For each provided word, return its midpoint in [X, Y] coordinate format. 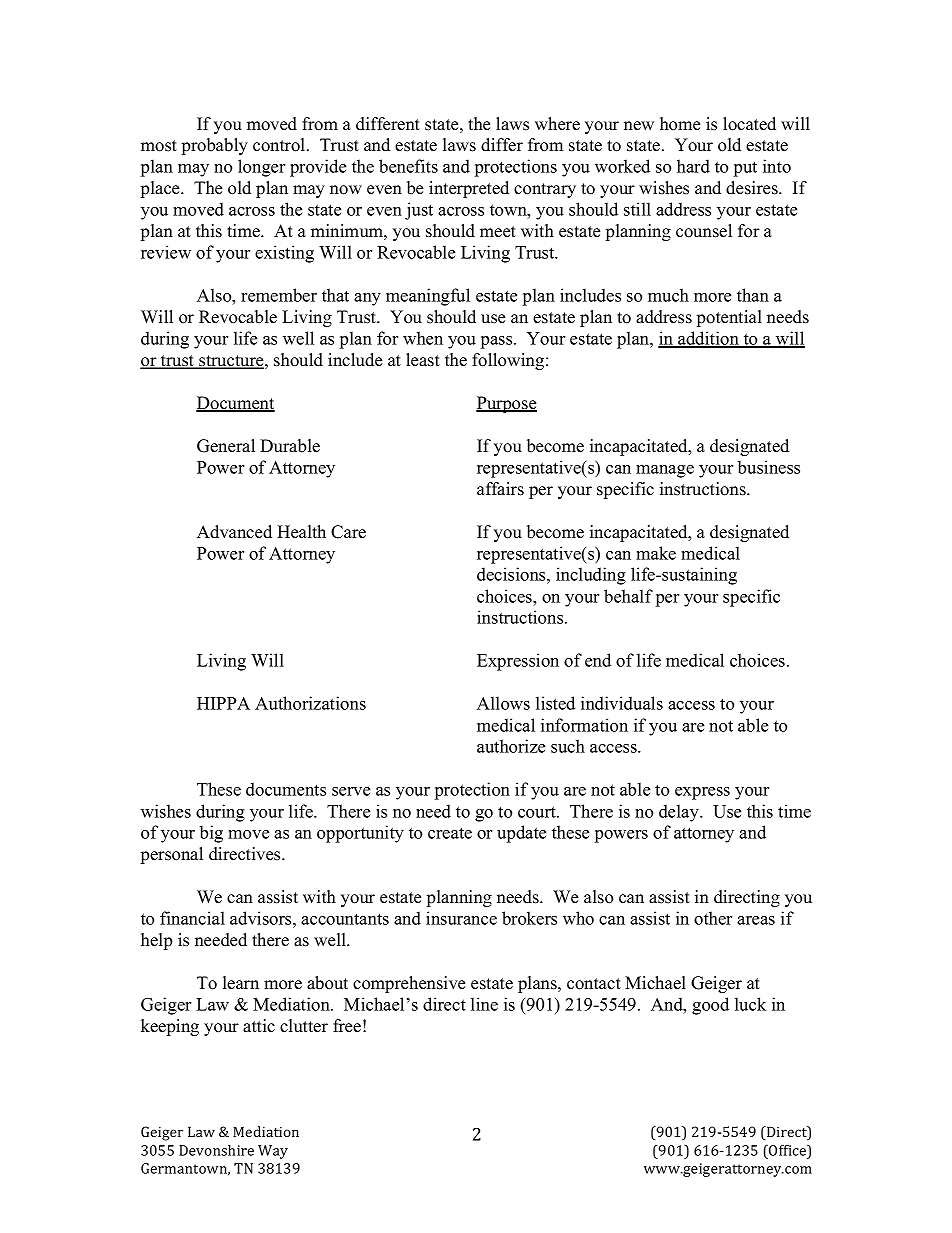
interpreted [469, 189]
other [713, 918]
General [226, 446]
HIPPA [223, 703]
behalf [628, 596]
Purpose [506, 404]
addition [708, 339]
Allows [503, 703]
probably [215, 146]
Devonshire [216, 1150]
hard [693, 166]
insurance [461, 918]
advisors [262, 918]
